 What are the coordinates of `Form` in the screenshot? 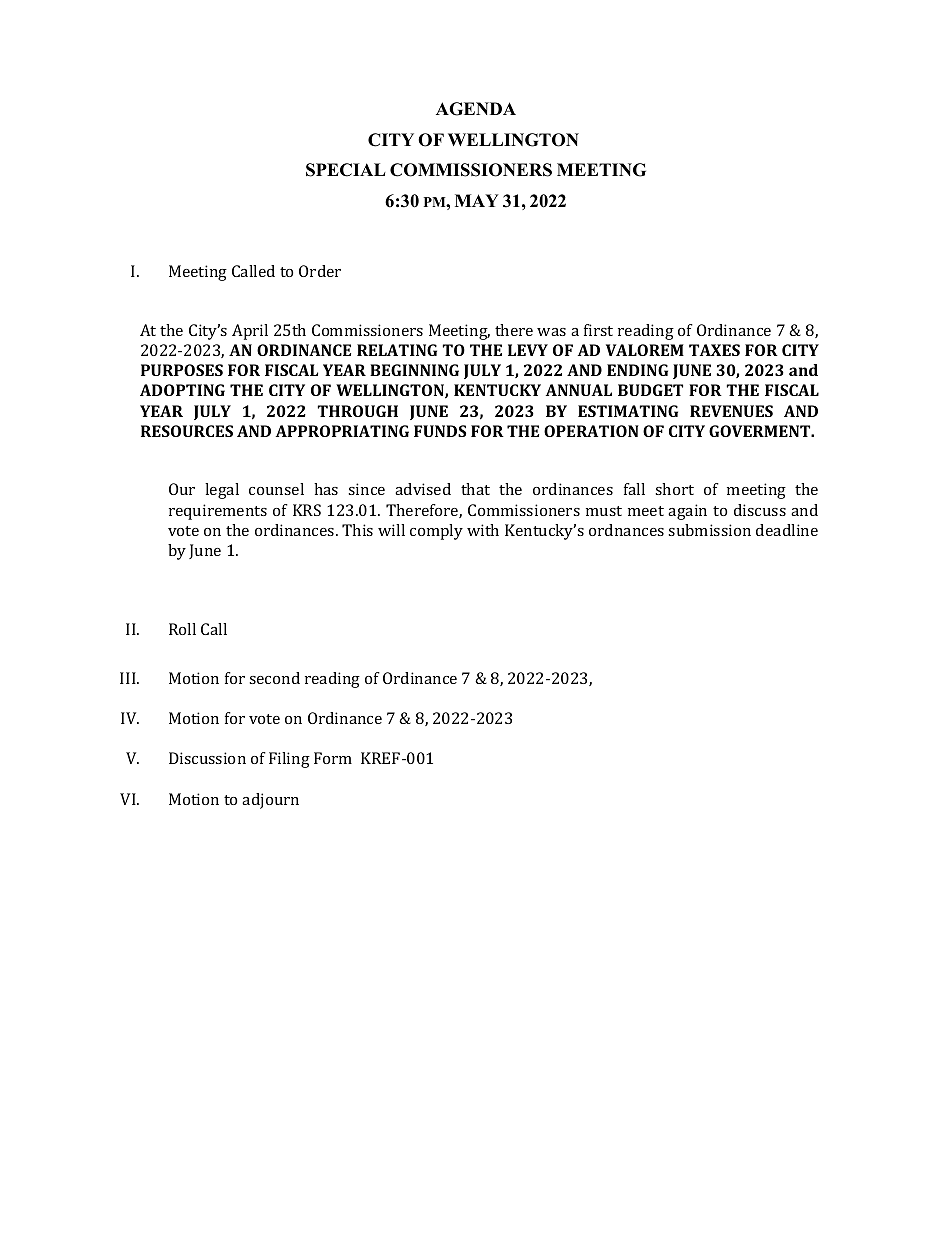 It's located at (333, 758).
